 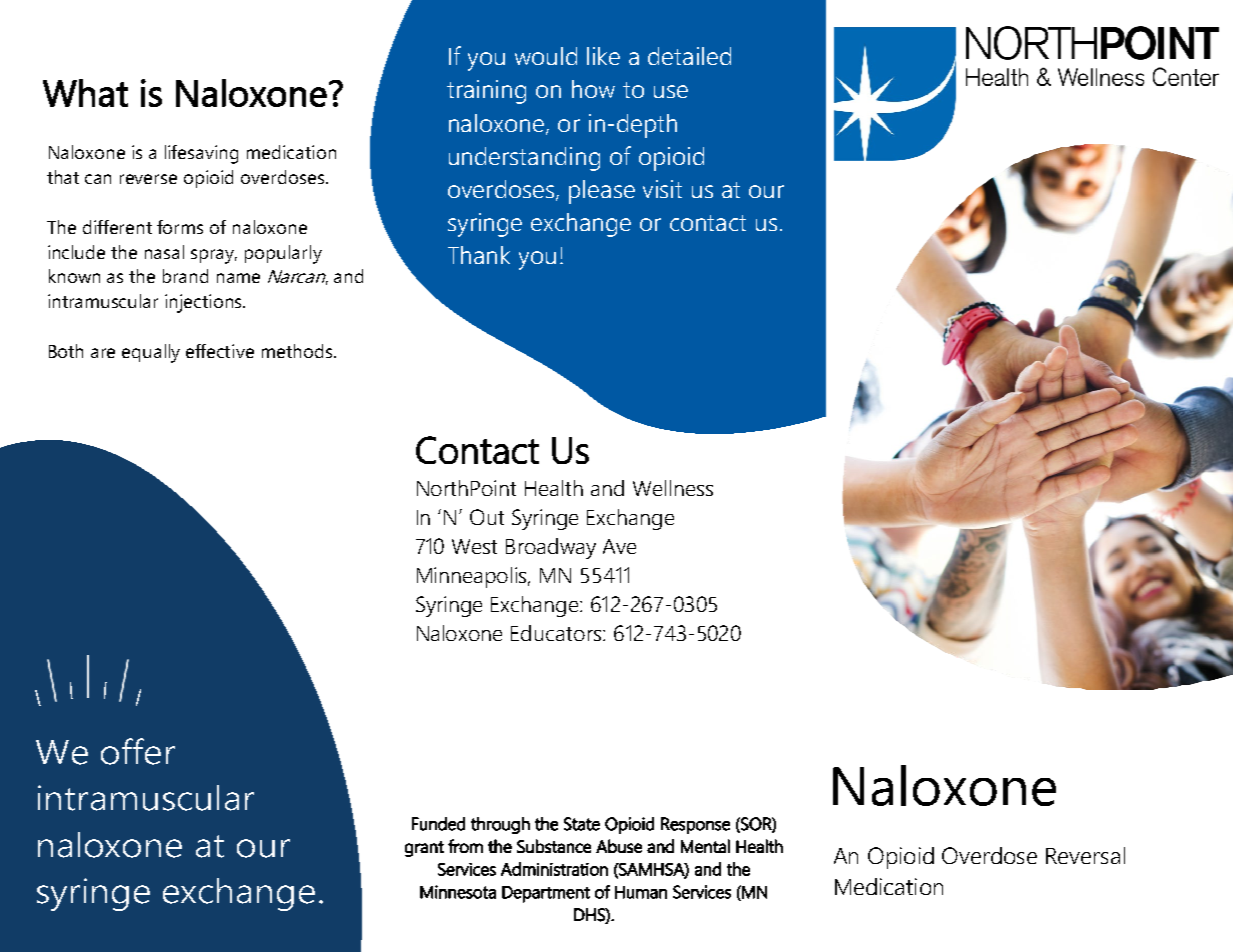 What do you see at coordinates (689, 56) in the image?
I see `detailed` at bounding box center [689, 56].
